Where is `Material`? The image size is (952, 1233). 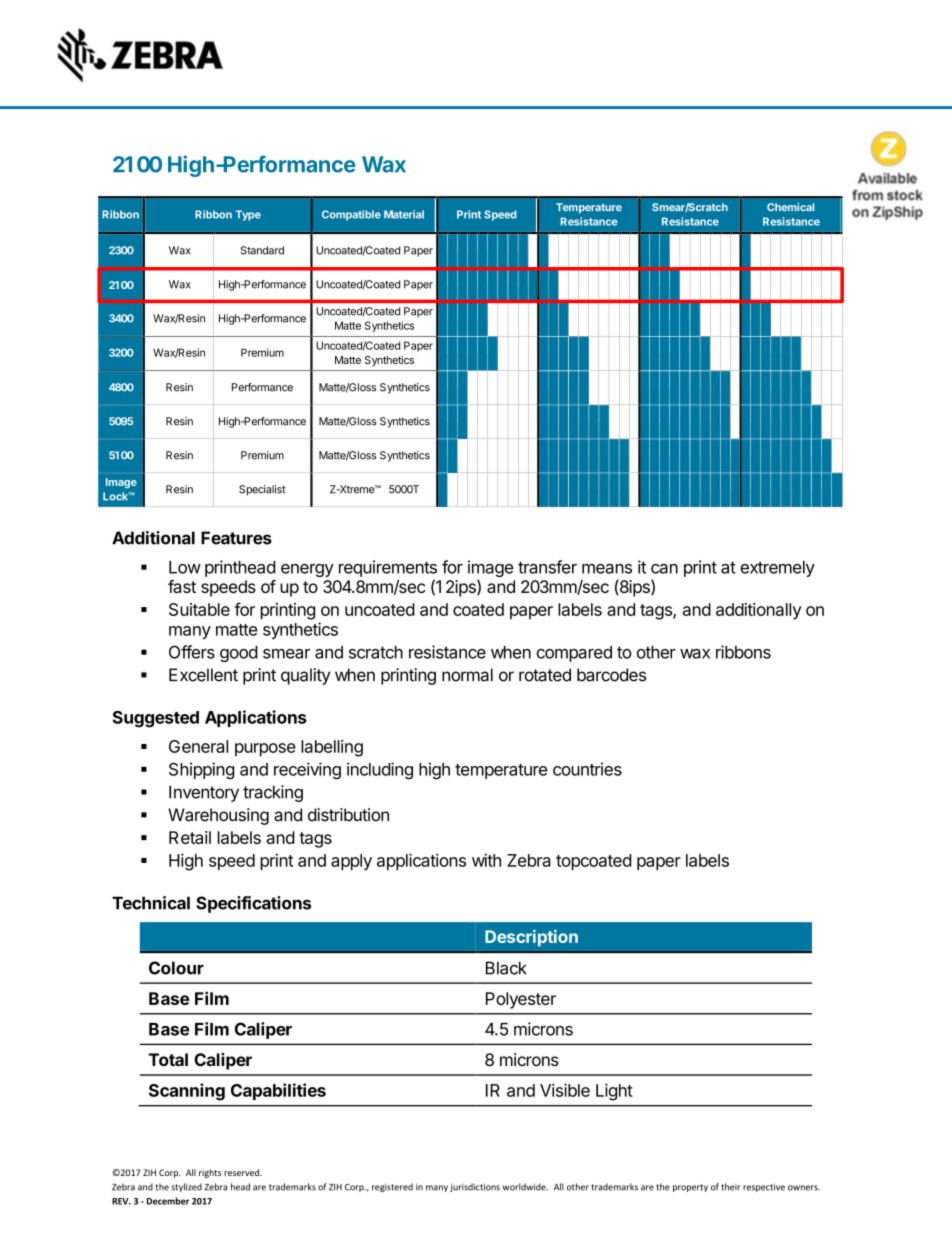
Material is located at coordinates (404, 214).
